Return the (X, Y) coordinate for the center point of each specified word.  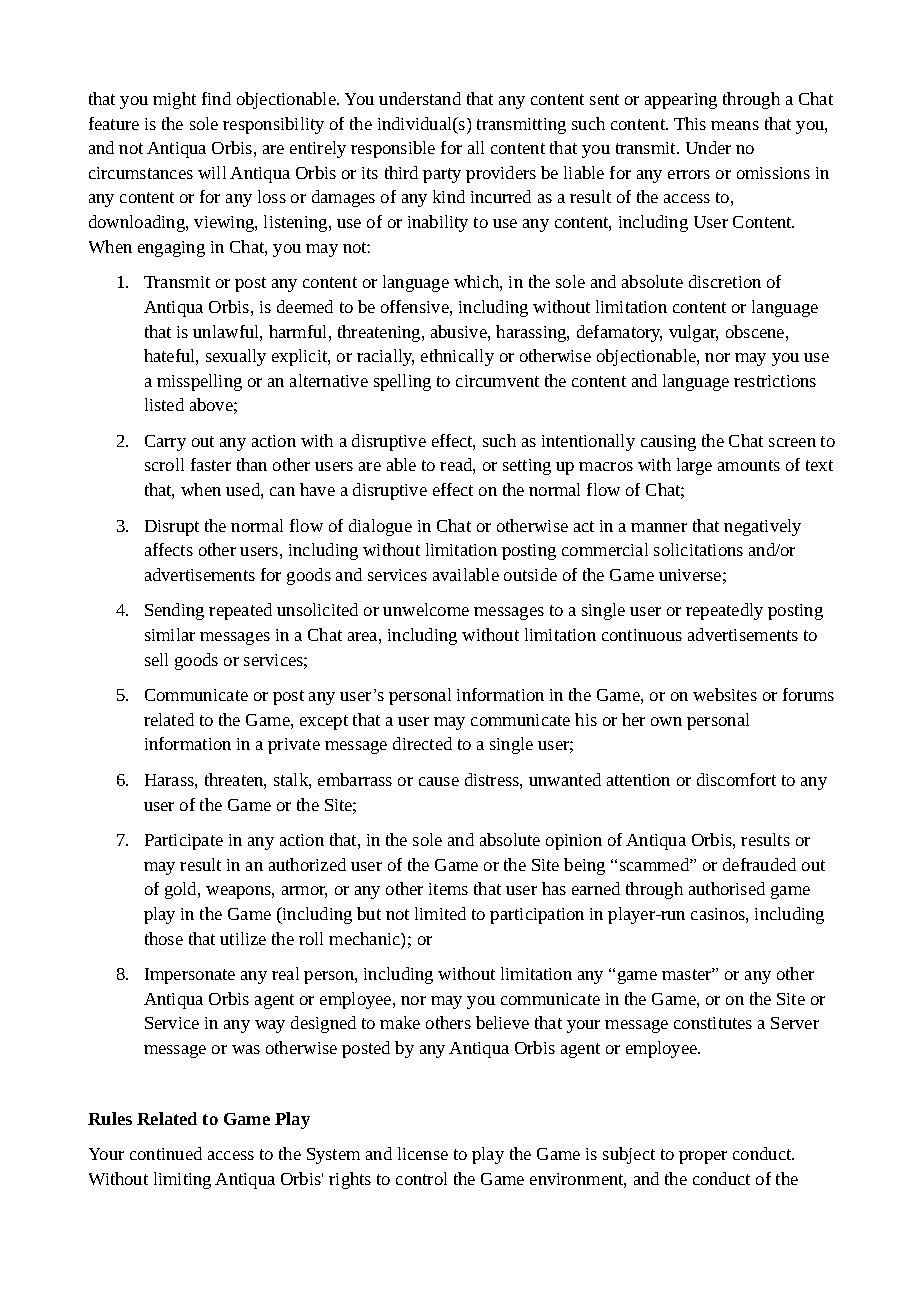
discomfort (736, 779)
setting (527, 467)
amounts (749, 465)
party (442, 175)
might (174, 100)
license (423, 1153)
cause (439, 781)
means (735, 125)
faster (211, 464)
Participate (184, 842)
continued (166, 1153)
